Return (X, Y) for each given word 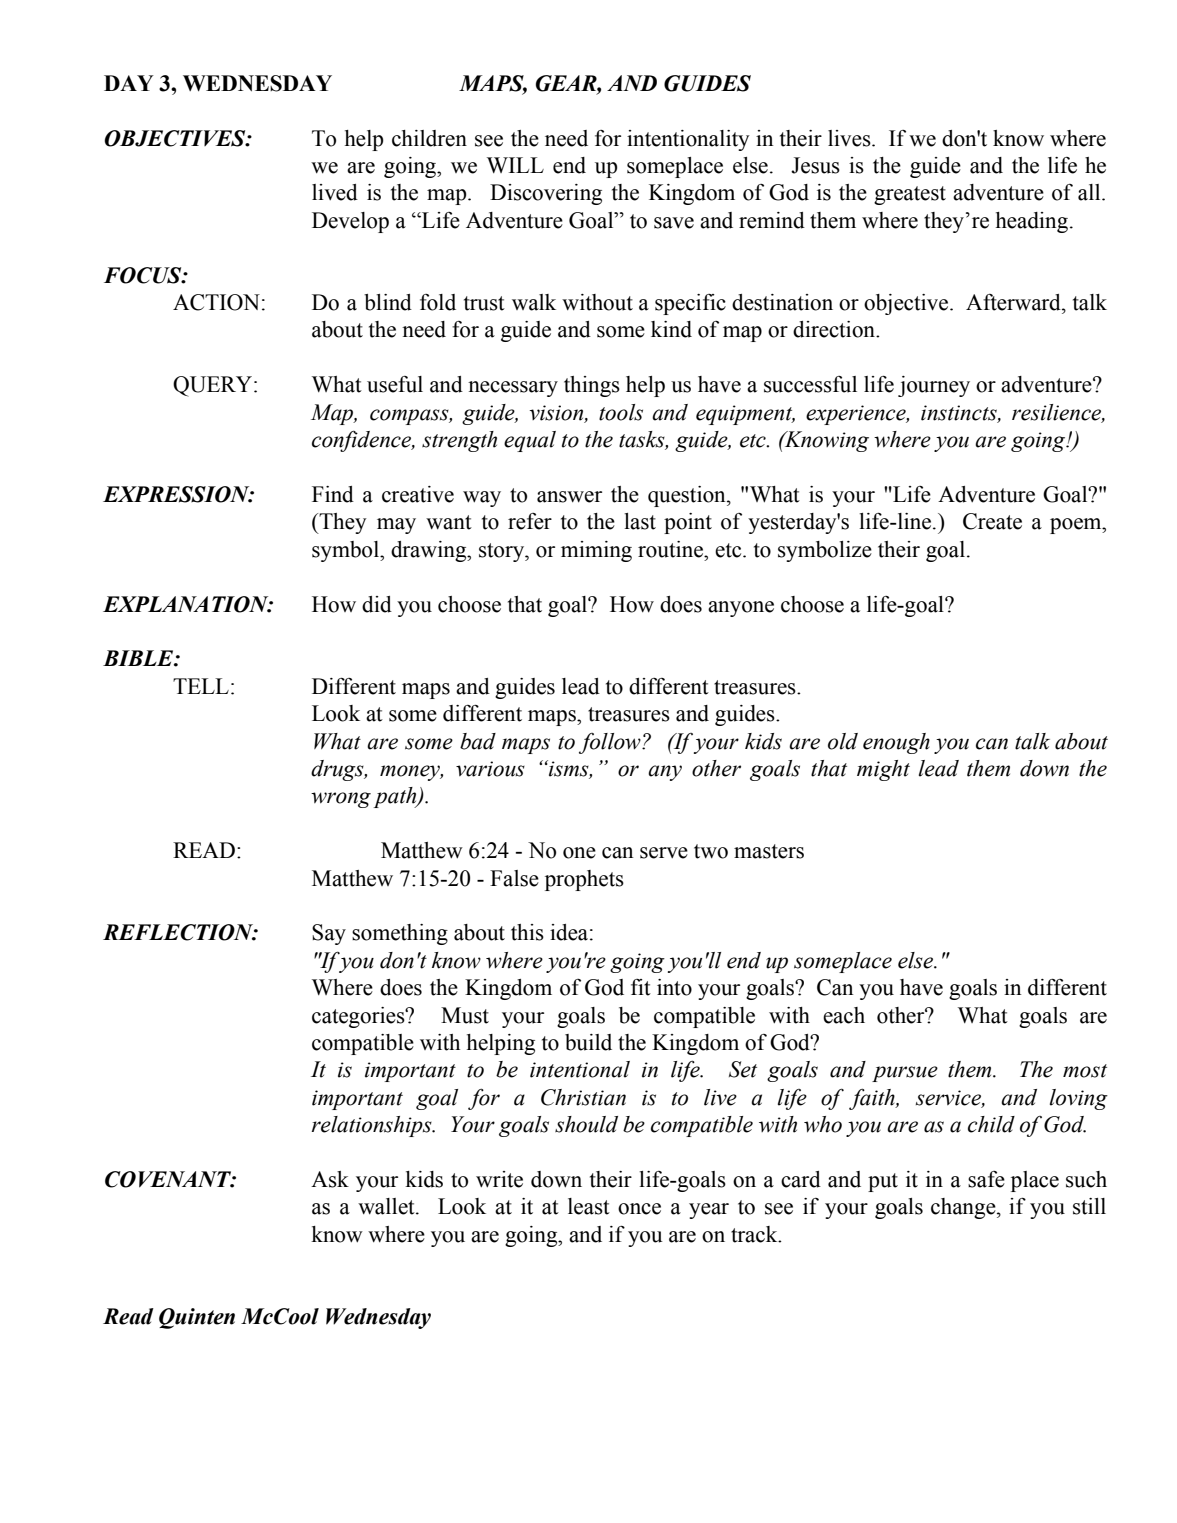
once (639, 1209)
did (377, 604)
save (674, 223)
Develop (350, 222)
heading (1032, 222)
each (844, 1015)
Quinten (197, 1318)
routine (671, 549)
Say (329, 934)
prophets (584, 880)
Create (992, 521)
